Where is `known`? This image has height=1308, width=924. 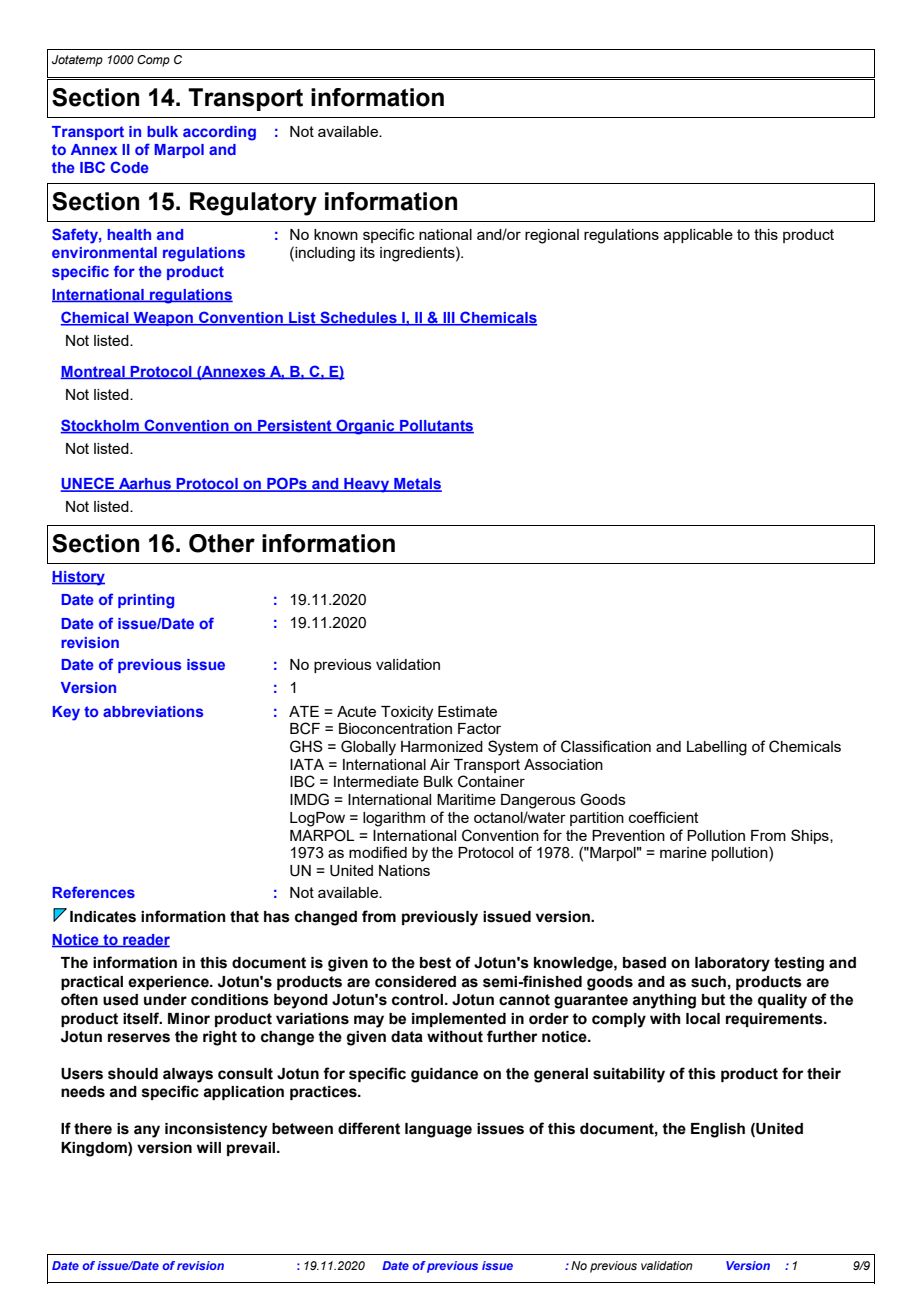 known is located at coordinates (336, 234).
